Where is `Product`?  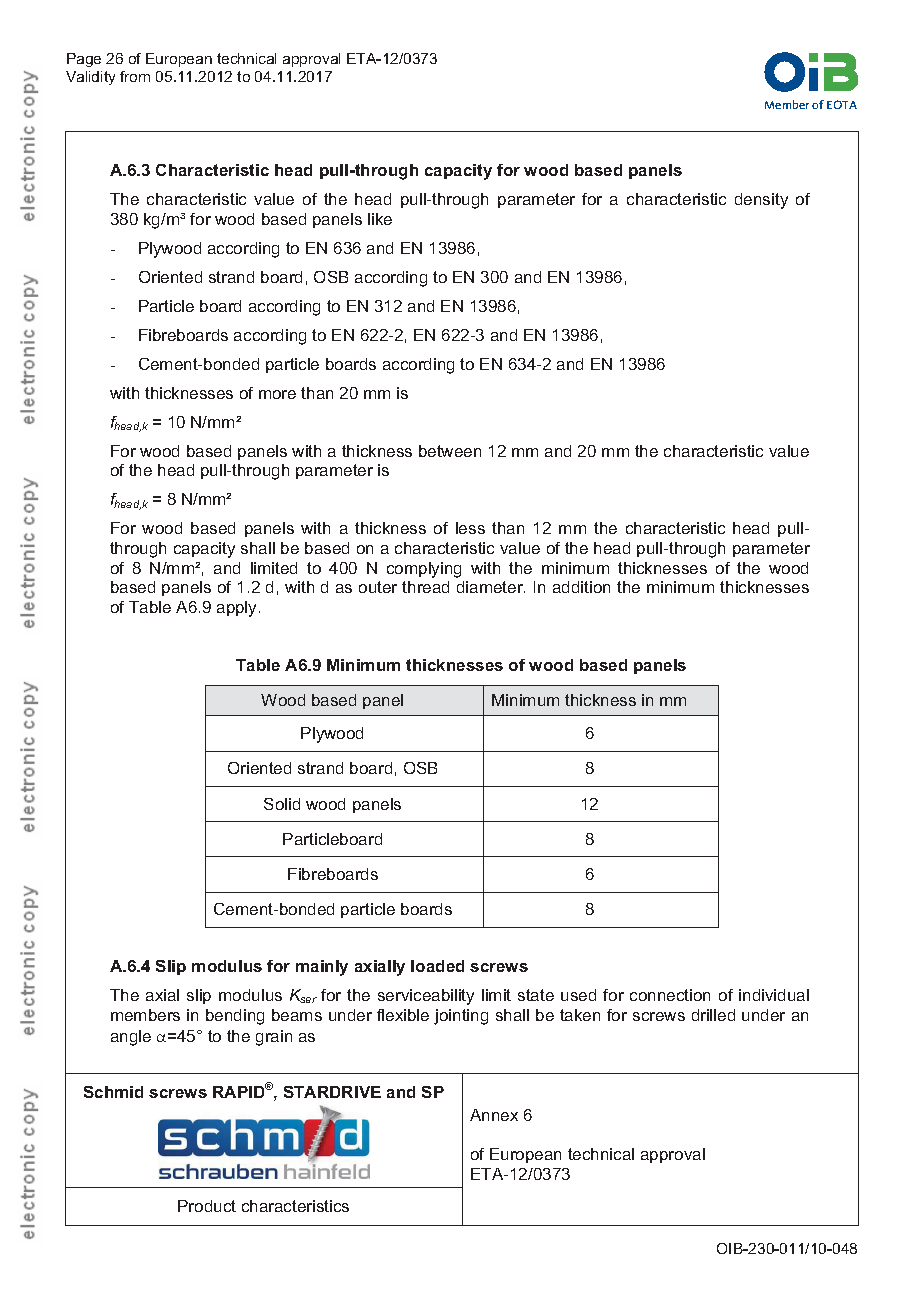 Product is located at coordinates (207, 1206).
